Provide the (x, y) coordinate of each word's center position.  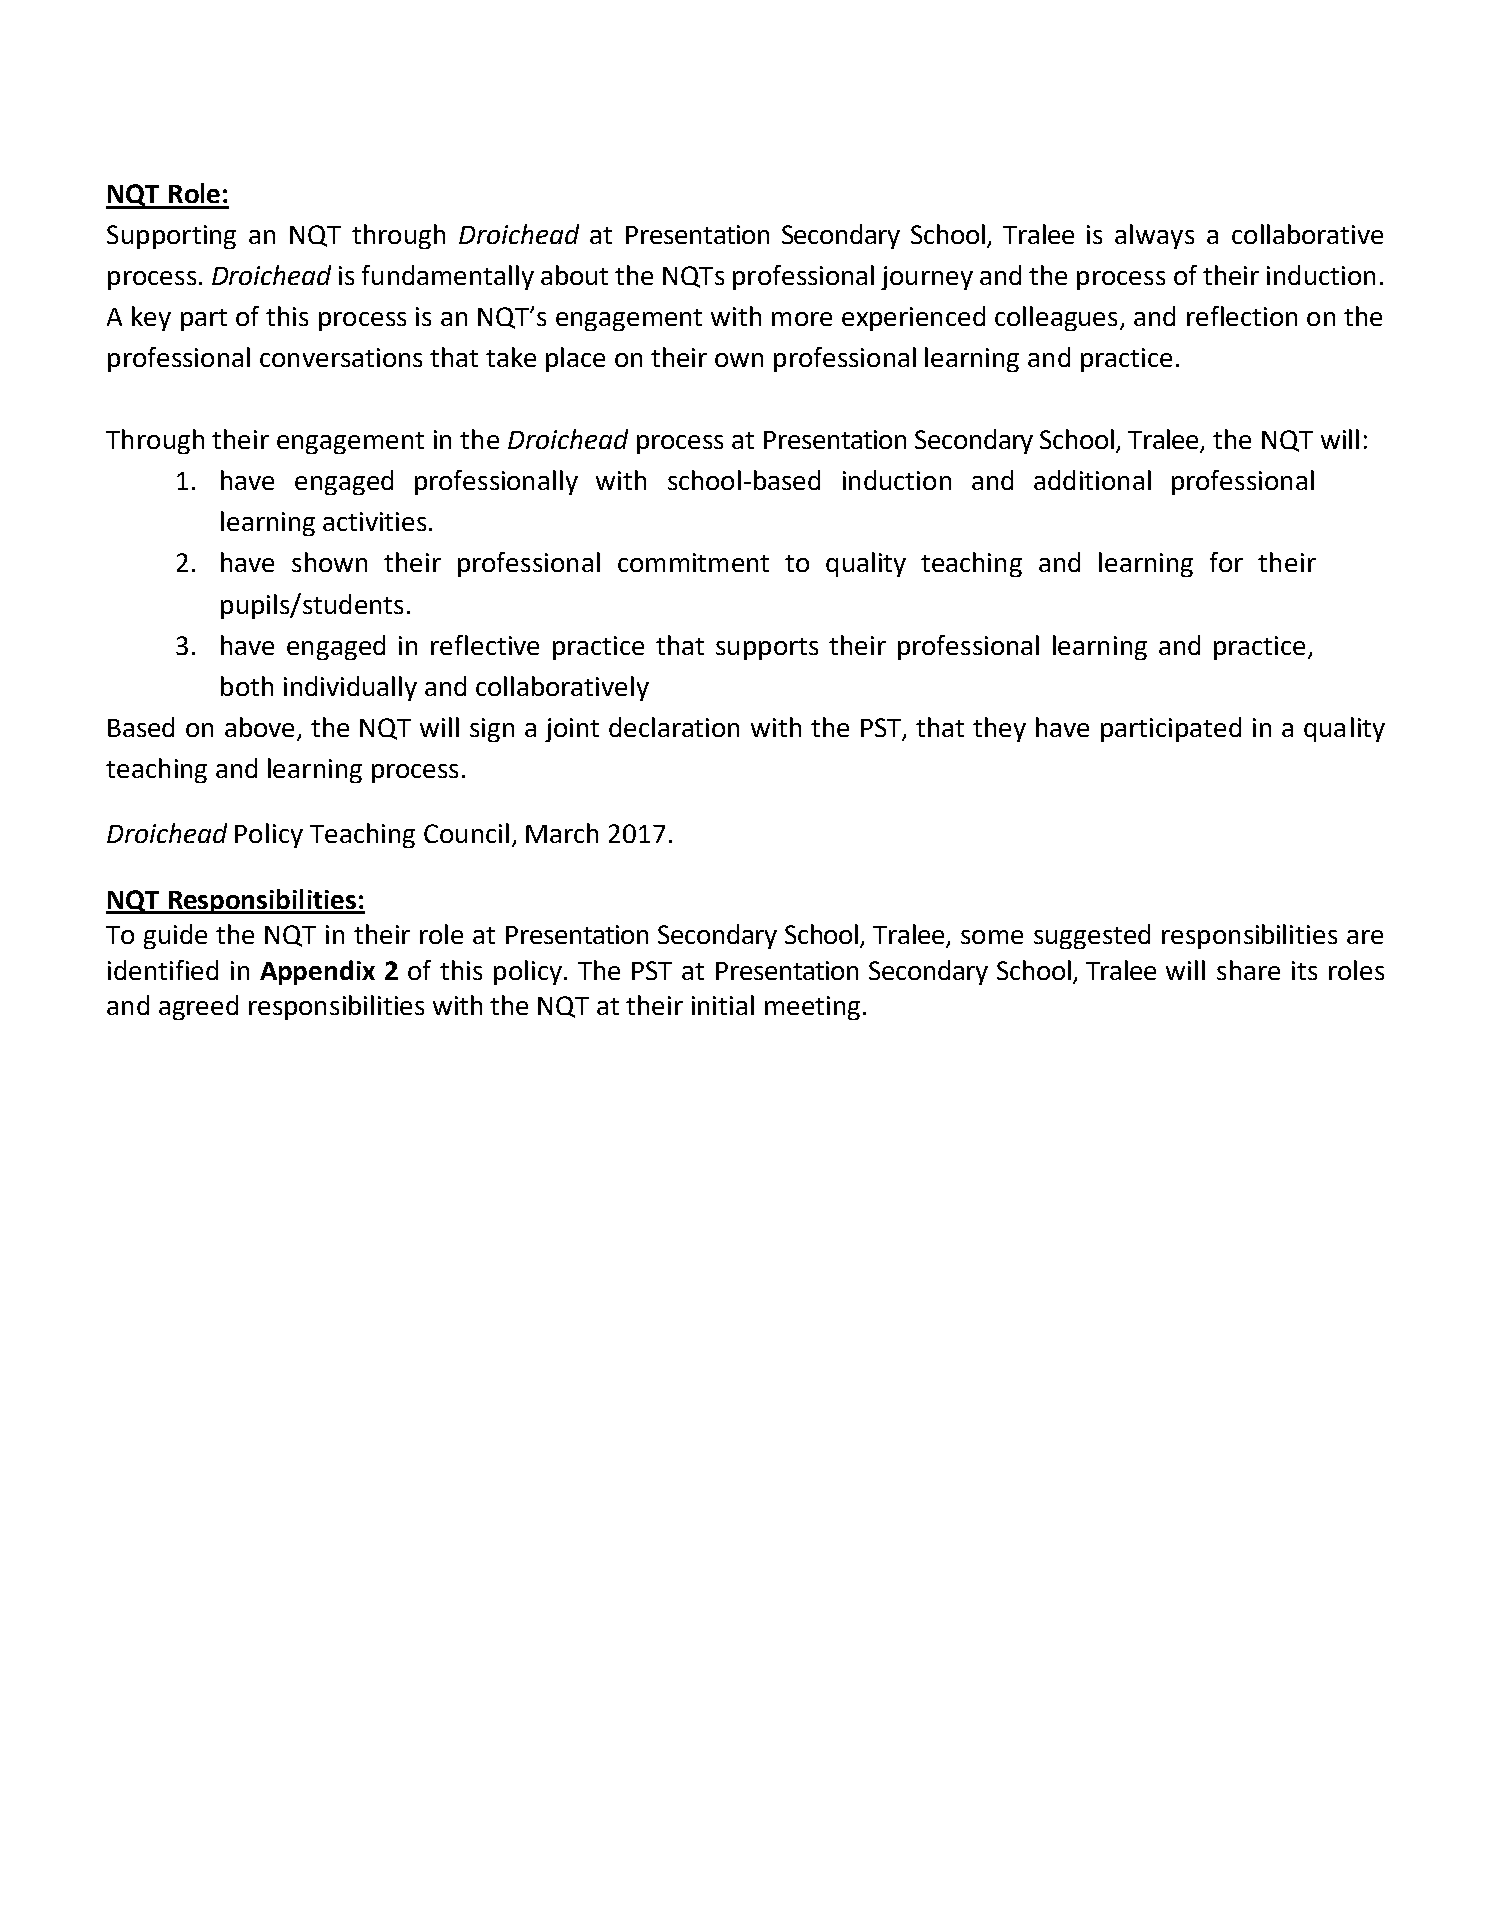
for (1226, 562)
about (574, 275)
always (1154, 236)
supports (767, 649)
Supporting (171, 237)
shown (329, 562)
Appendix (317, 972)
